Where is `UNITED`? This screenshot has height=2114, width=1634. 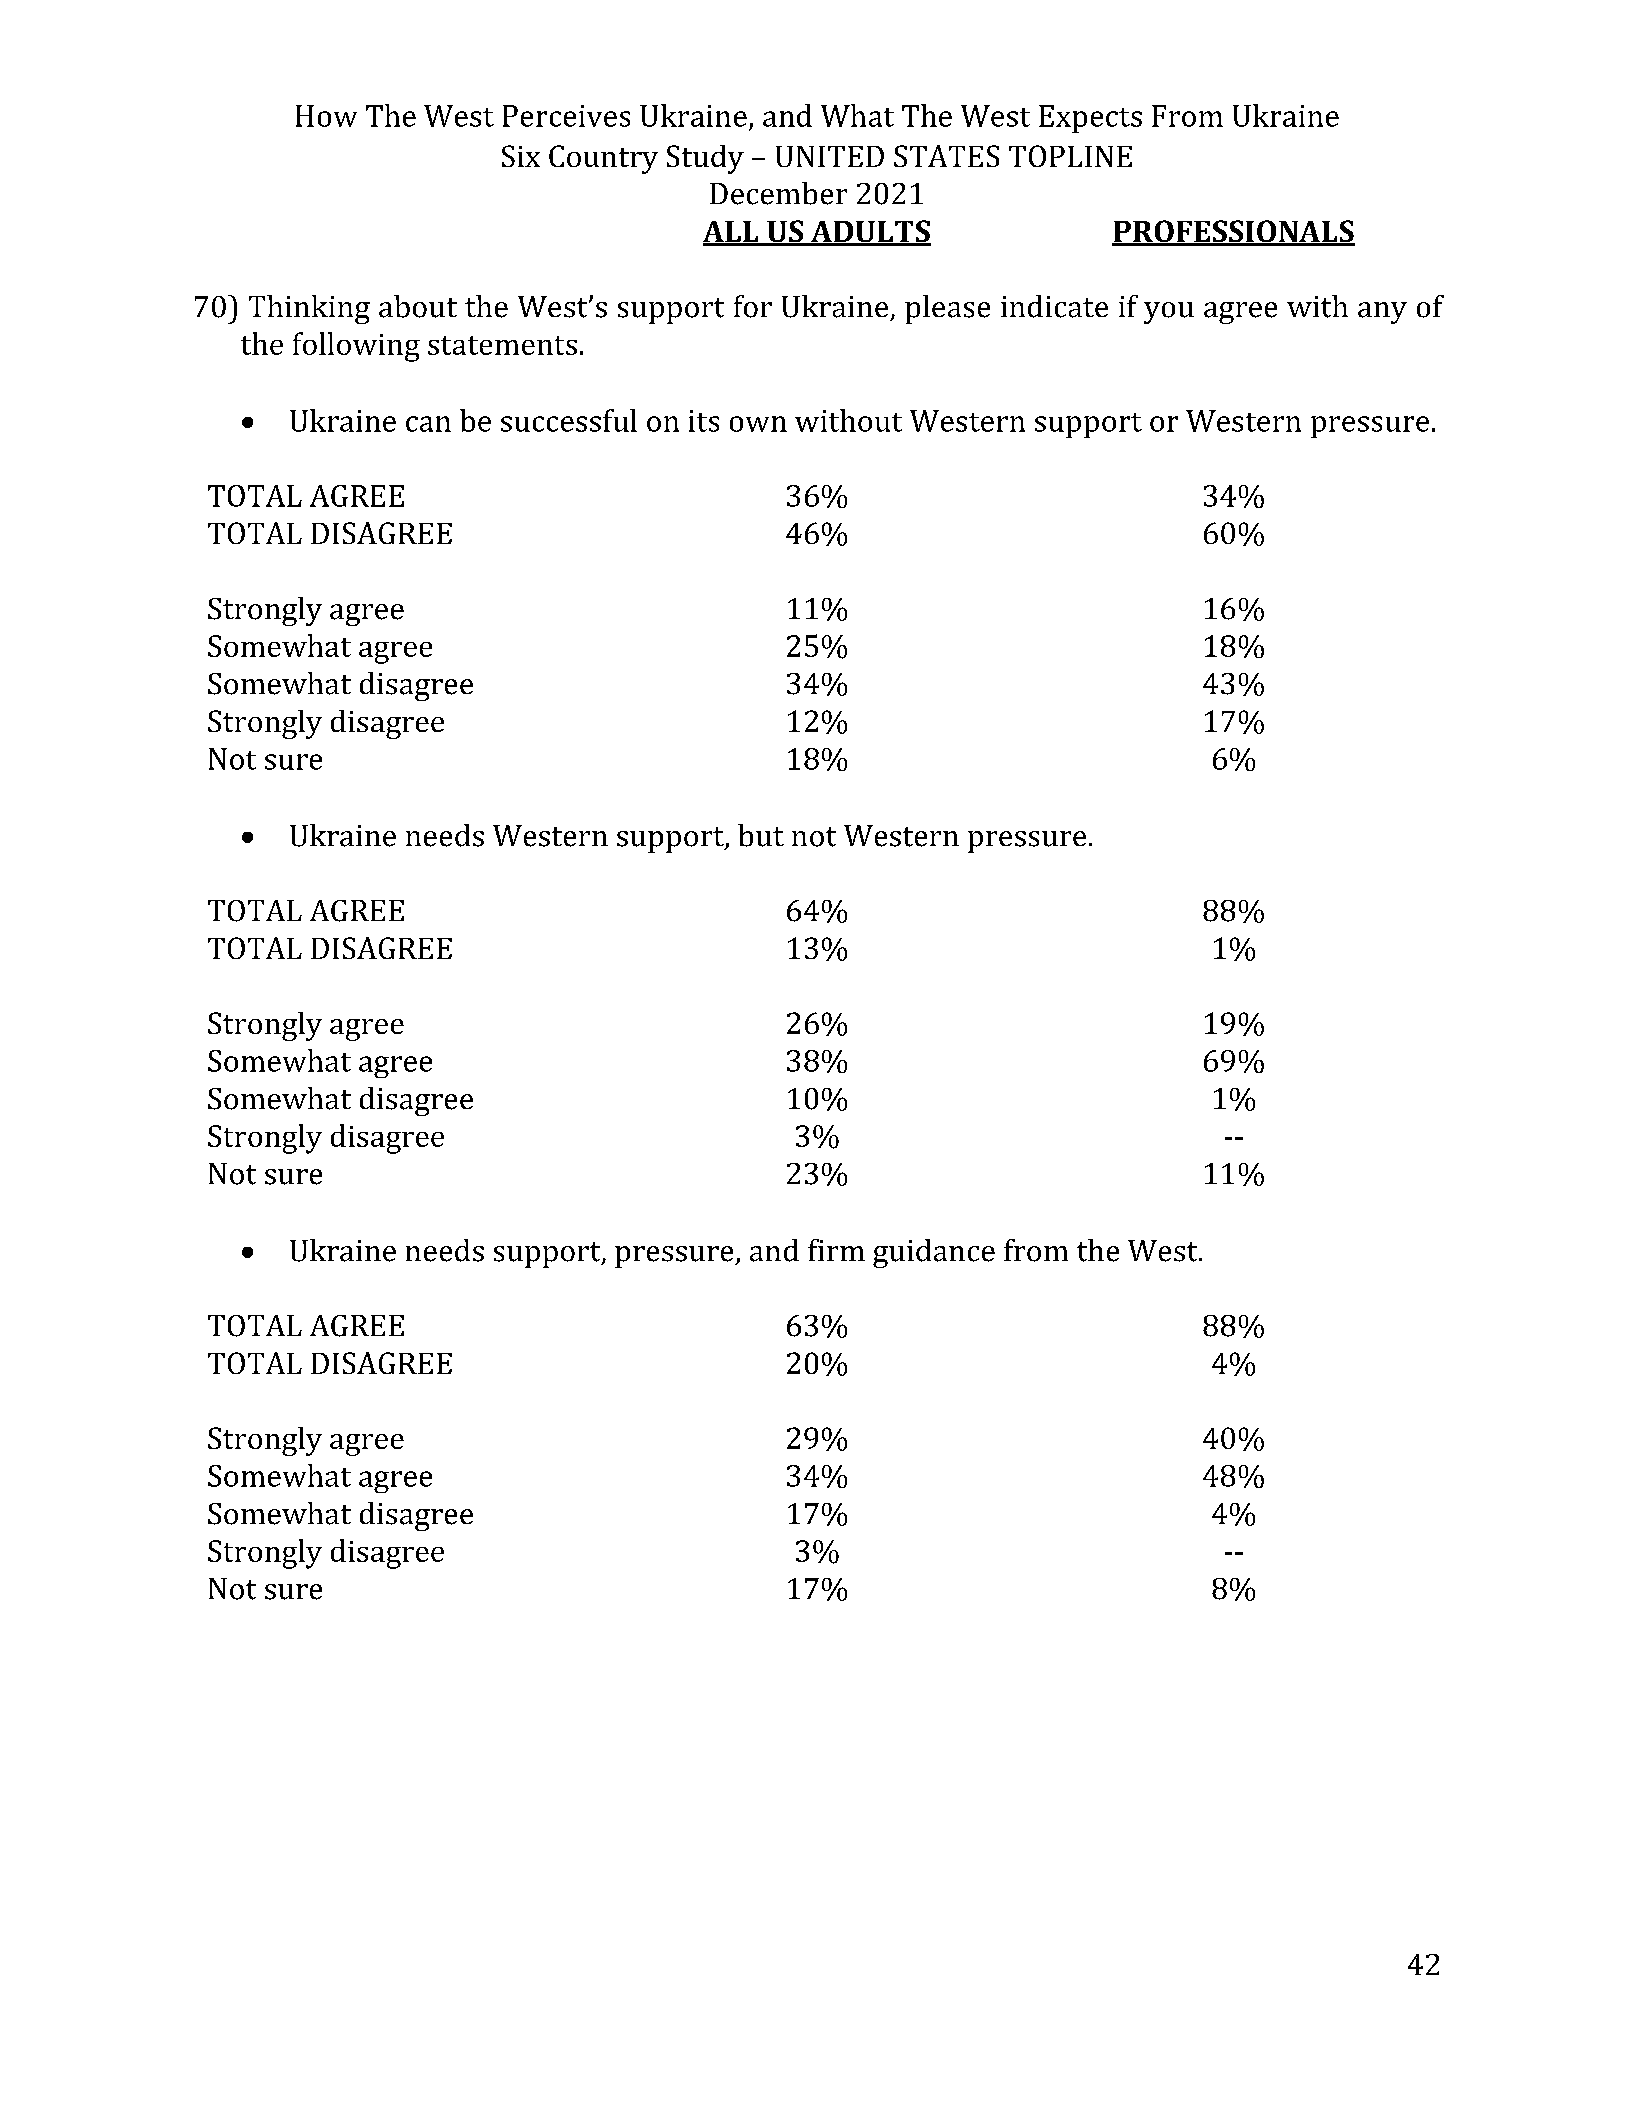
UNITED is located at coordinates (830, 156).
